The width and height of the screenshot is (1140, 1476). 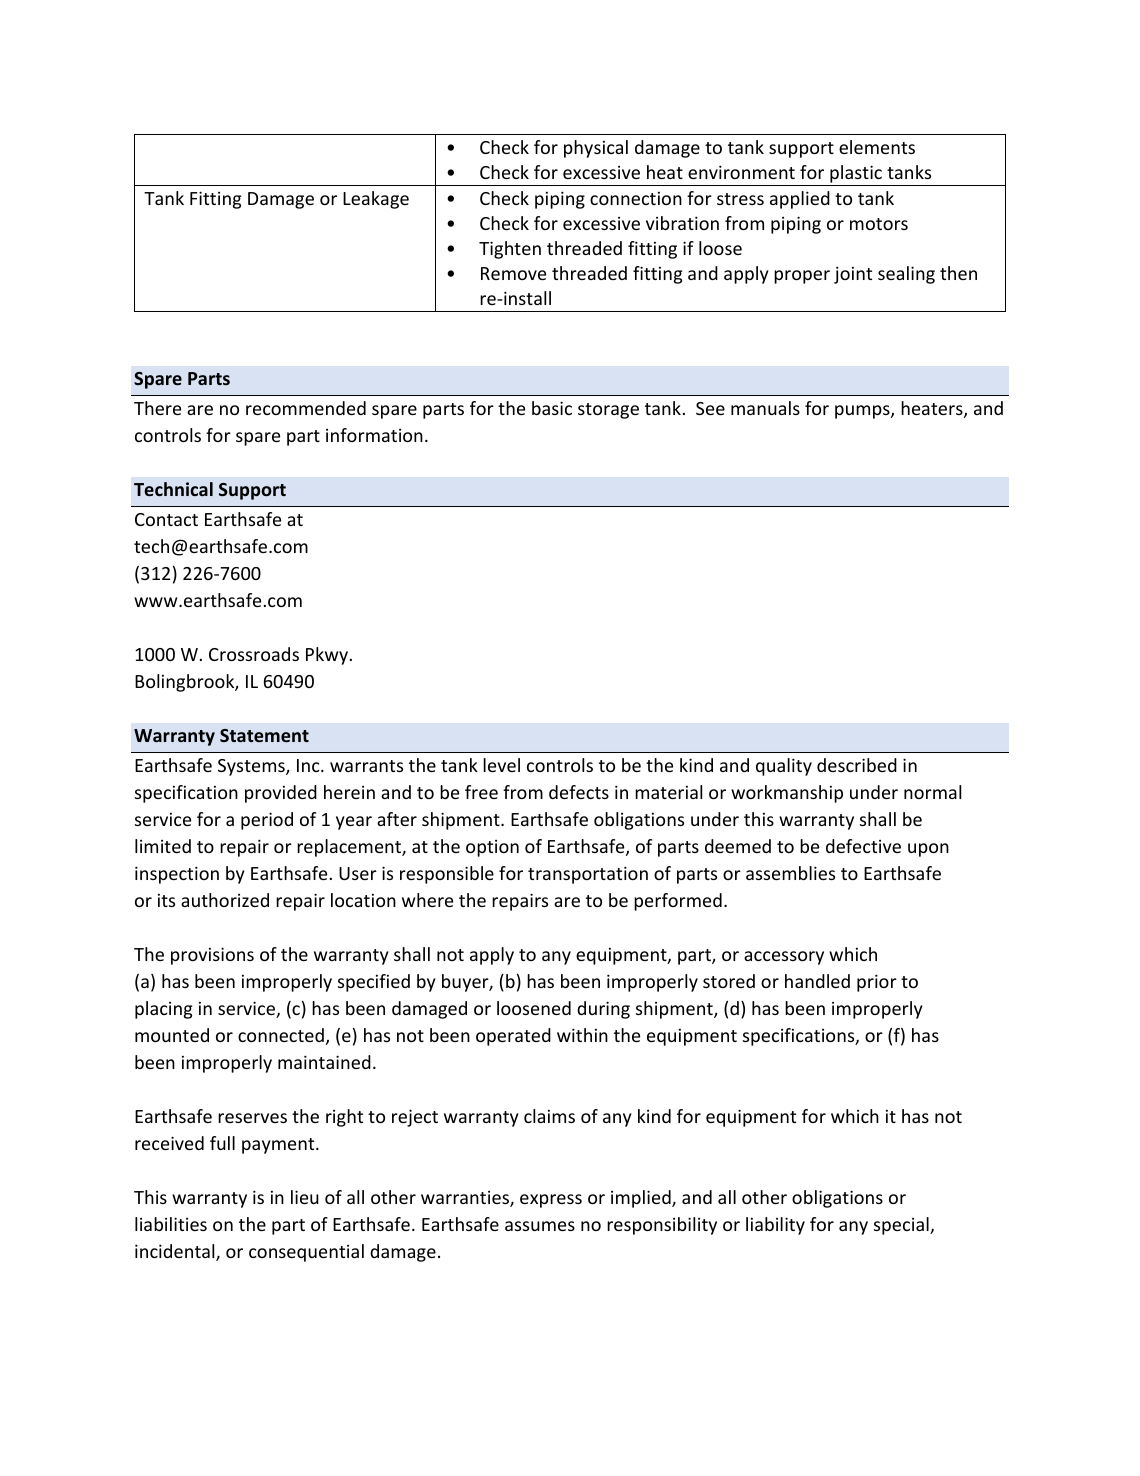 I want to click on provisions, so click(x=212, y=956).
